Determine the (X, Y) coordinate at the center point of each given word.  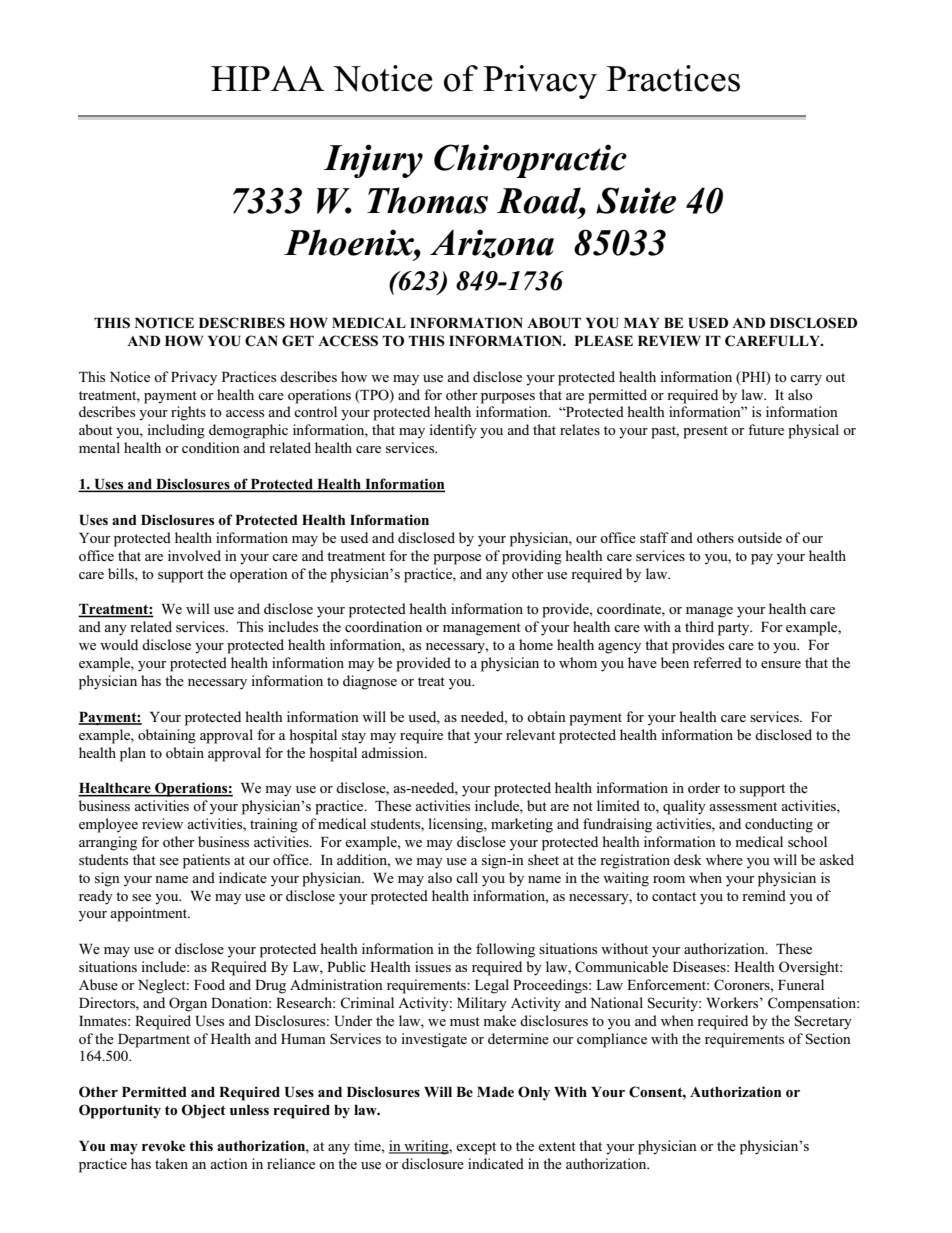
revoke (163, 1146)
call (467, 877)
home (536, 644)
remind (764, 895)
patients (206, 861)
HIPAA (268, 78)
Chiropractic (530, 161)
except (476, 1148)
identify (453, 431)
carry (806, 380)
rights (188, 413)
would (119, 644)
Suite (636, 200)
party (735, 629)
